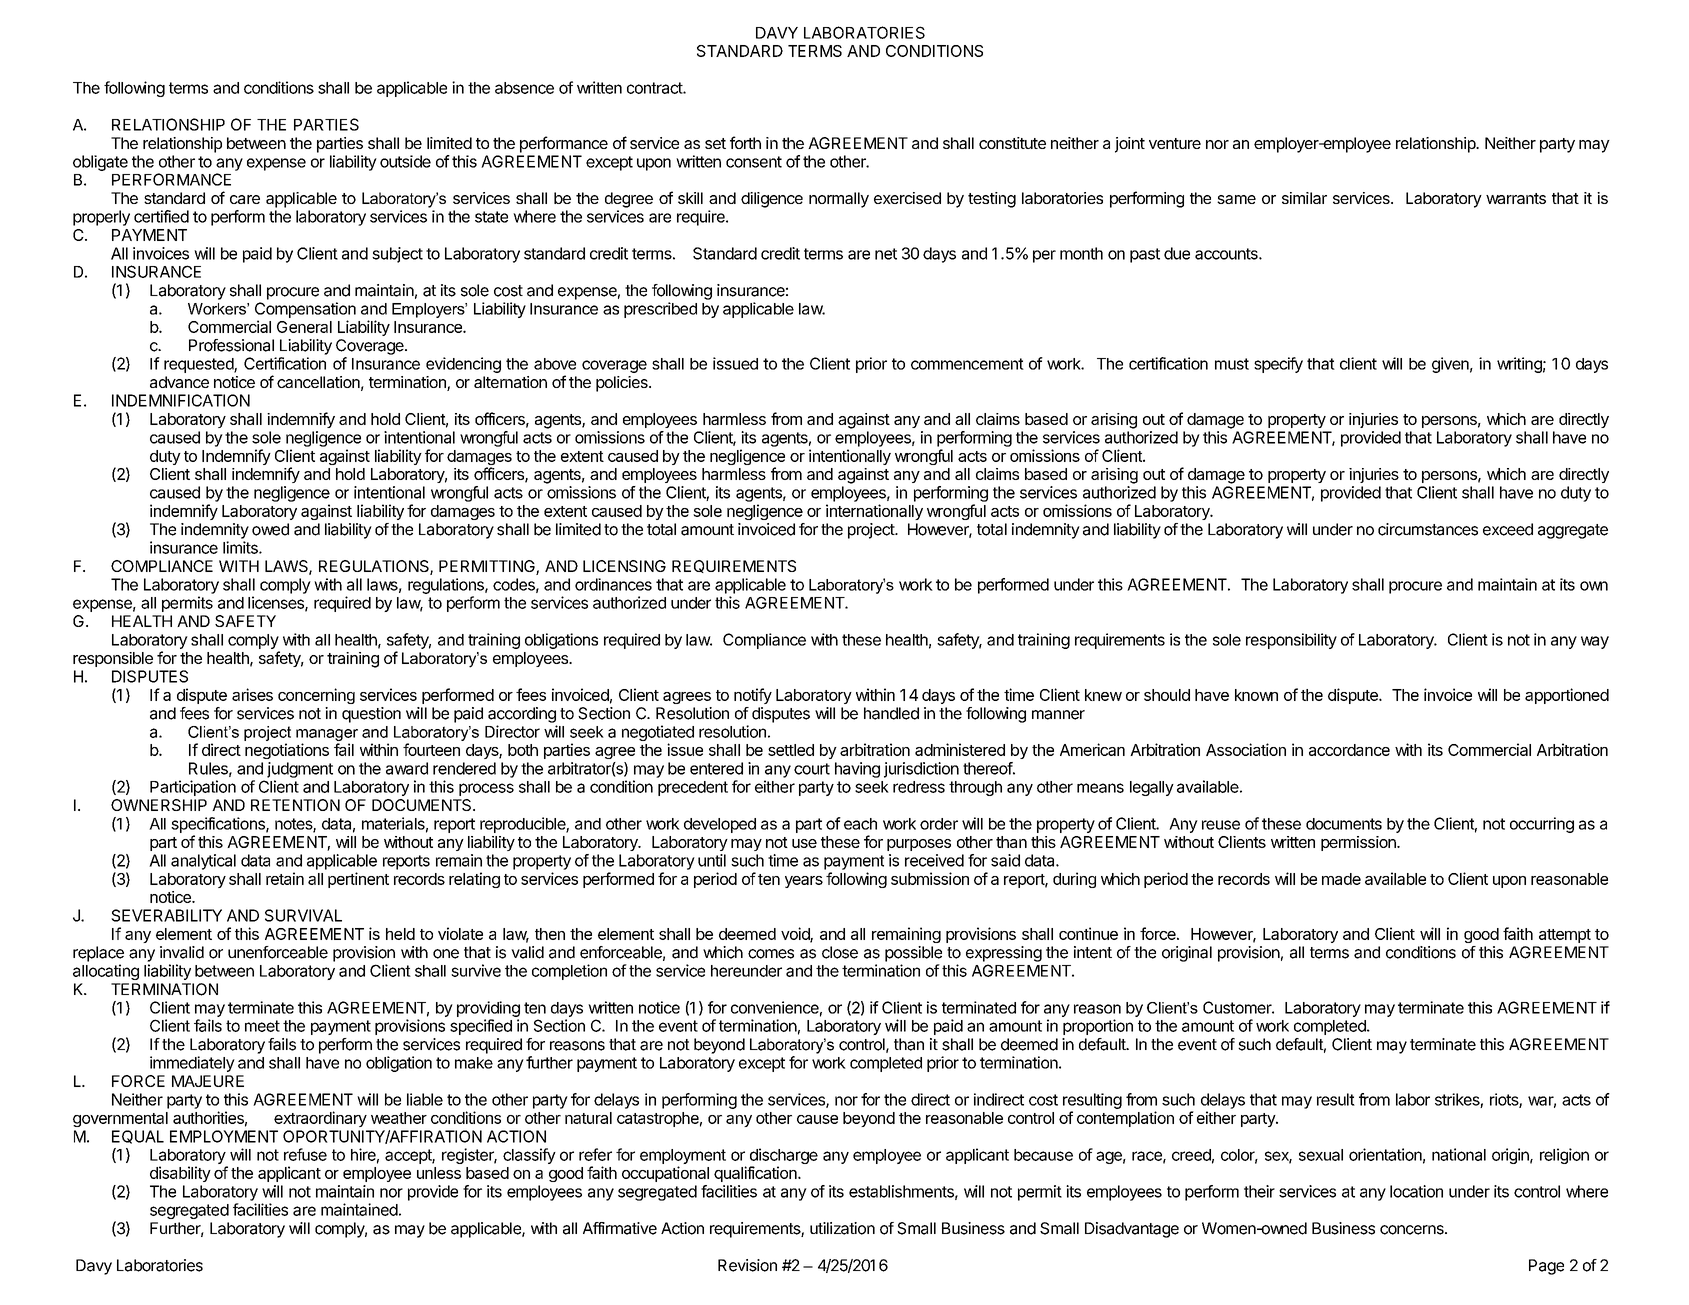 The image size is (1689, 1305). What do you see at coordinates (231, 345) in the page?
I see `Professional` at bounding box center [231, 345].
